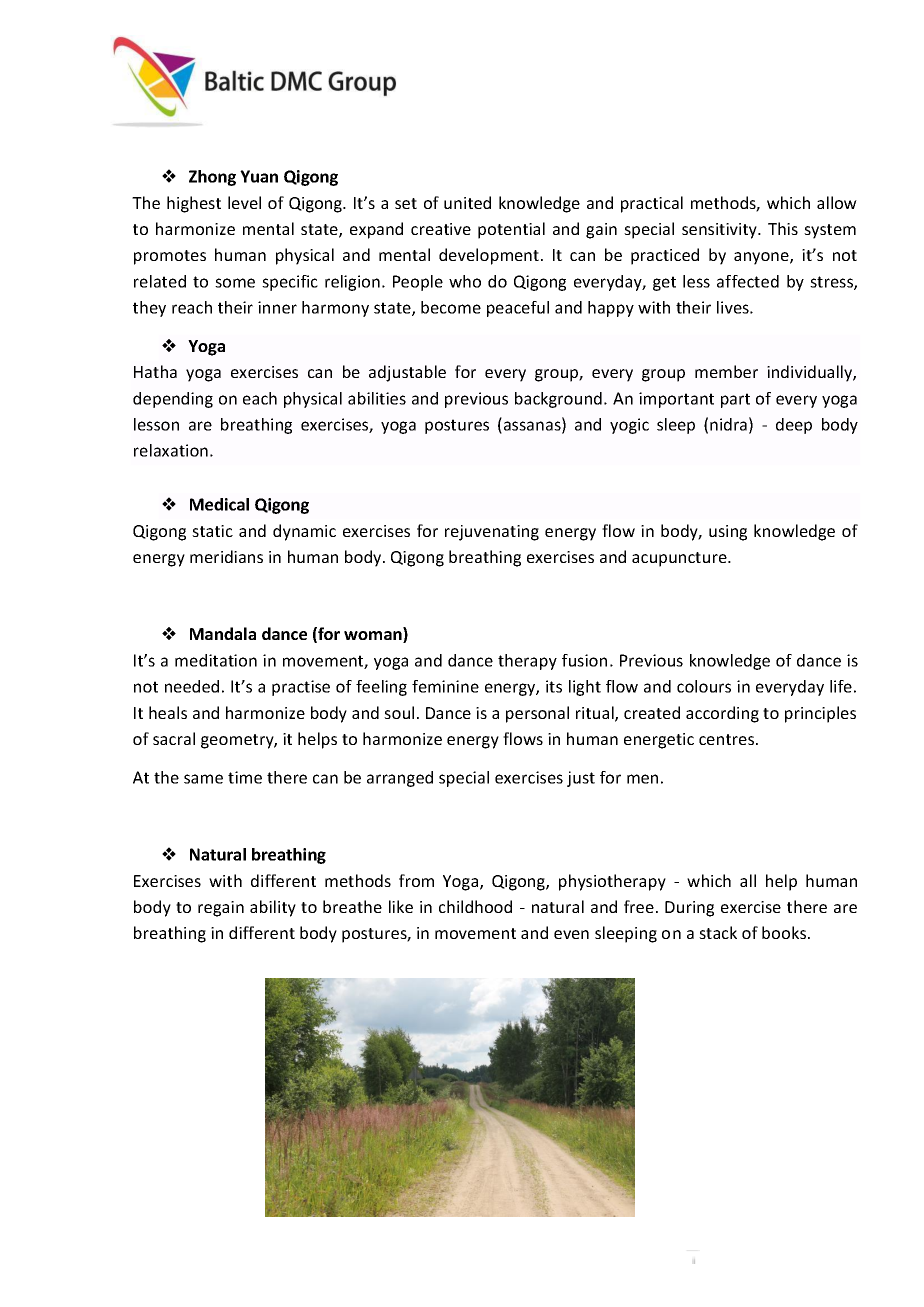 The image size is (924, 1307). Describe the element at coordinates (783, 228) in the image. I see `This` at that location.
